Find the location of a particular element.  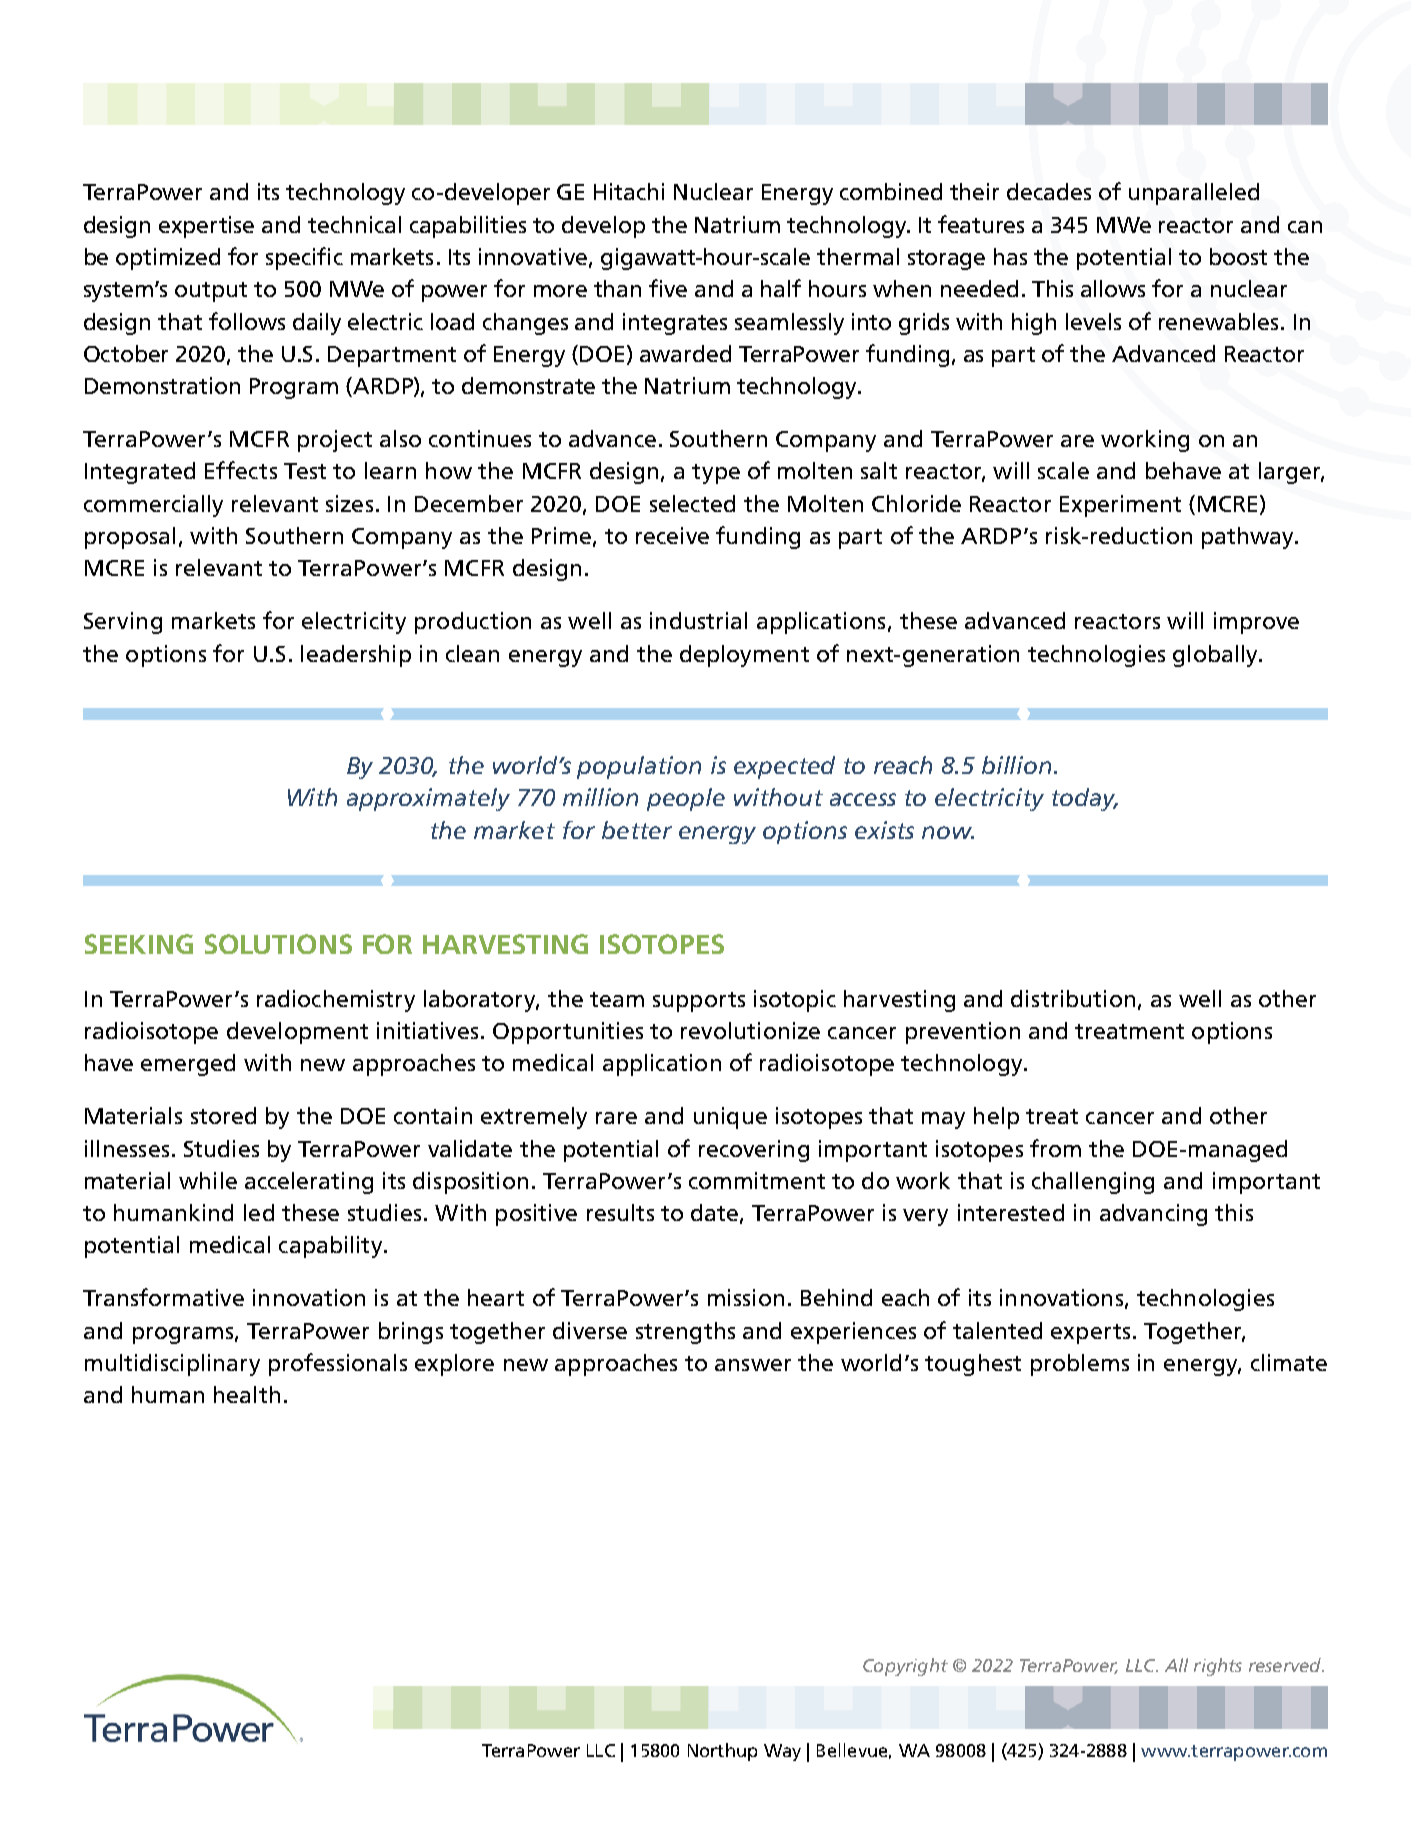

expertise is located at coordinates (206, 227).
